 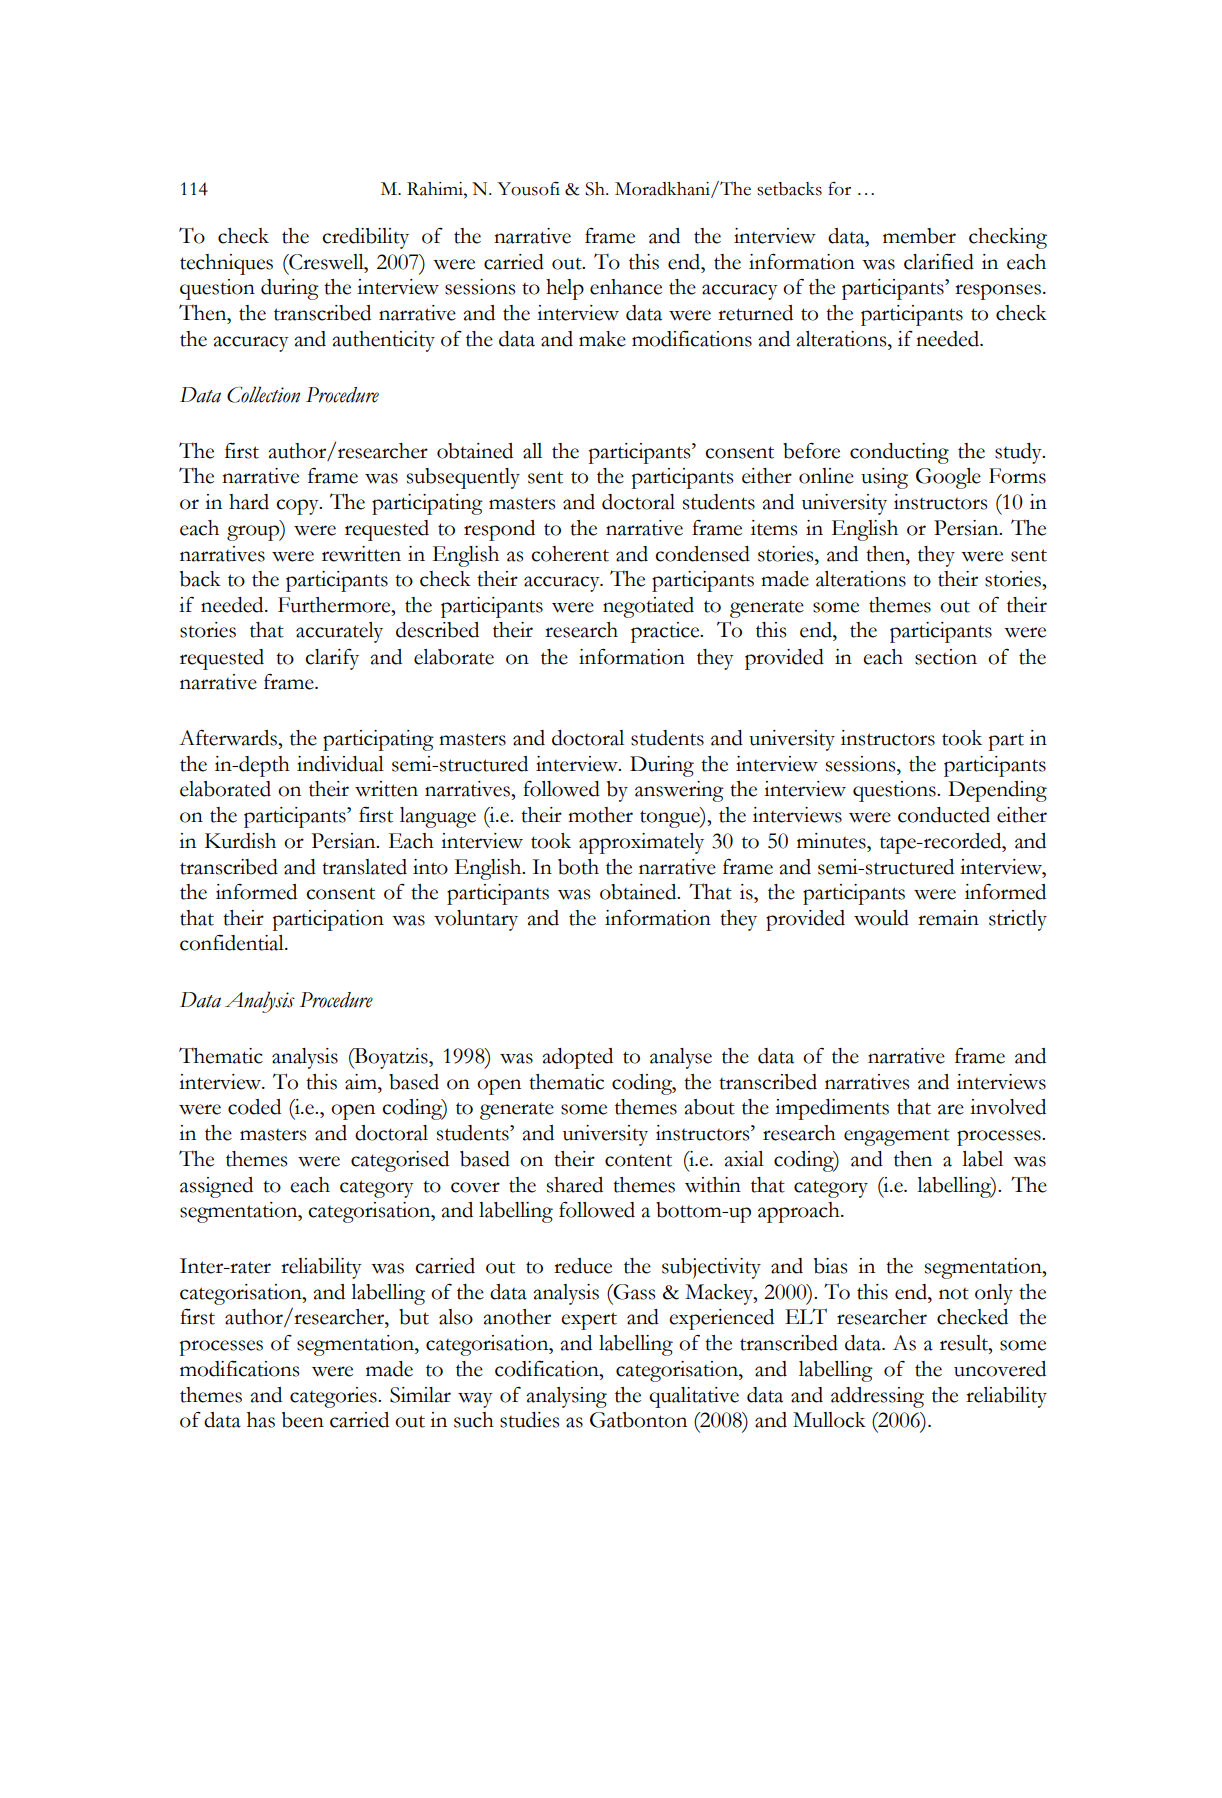 What do you see at coordinates (626, 287) in the image?
I see `enhance` at bounding box center [626, 287].
